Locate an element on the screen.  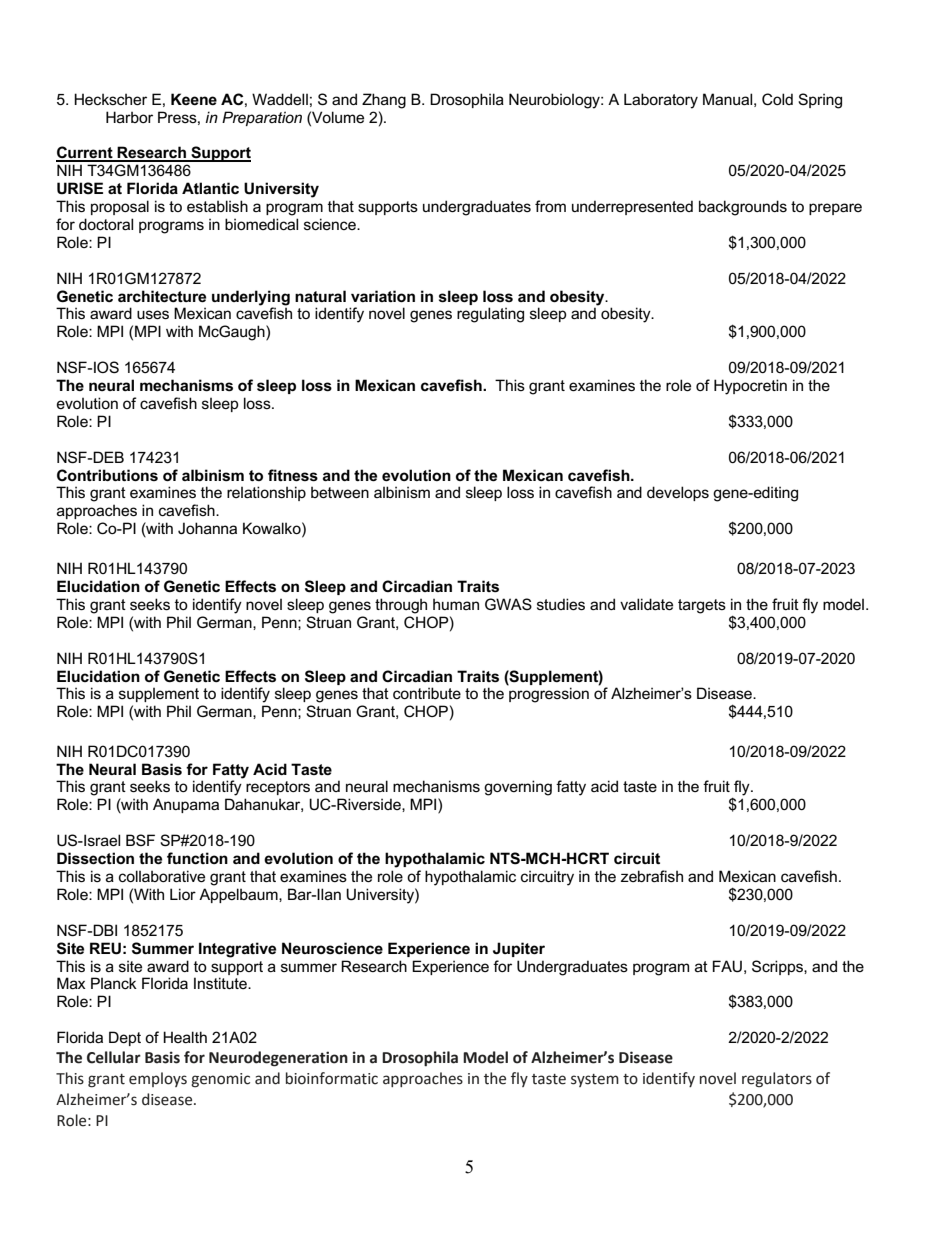
Harbor is located at coordinates (129, 117).
